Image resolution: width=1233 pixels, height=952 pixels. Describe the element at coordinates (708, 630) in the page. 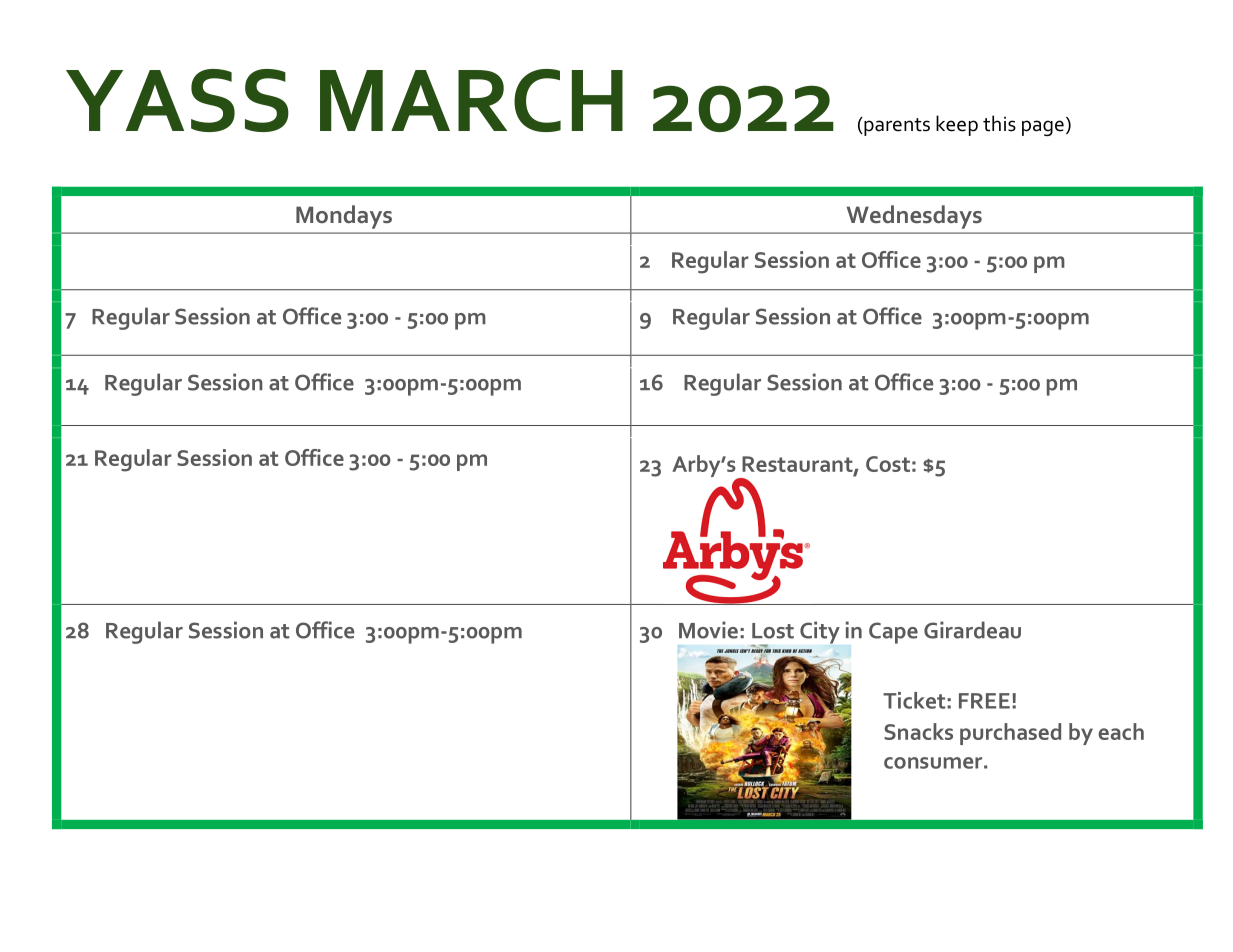

I see `Movie` at that location.
